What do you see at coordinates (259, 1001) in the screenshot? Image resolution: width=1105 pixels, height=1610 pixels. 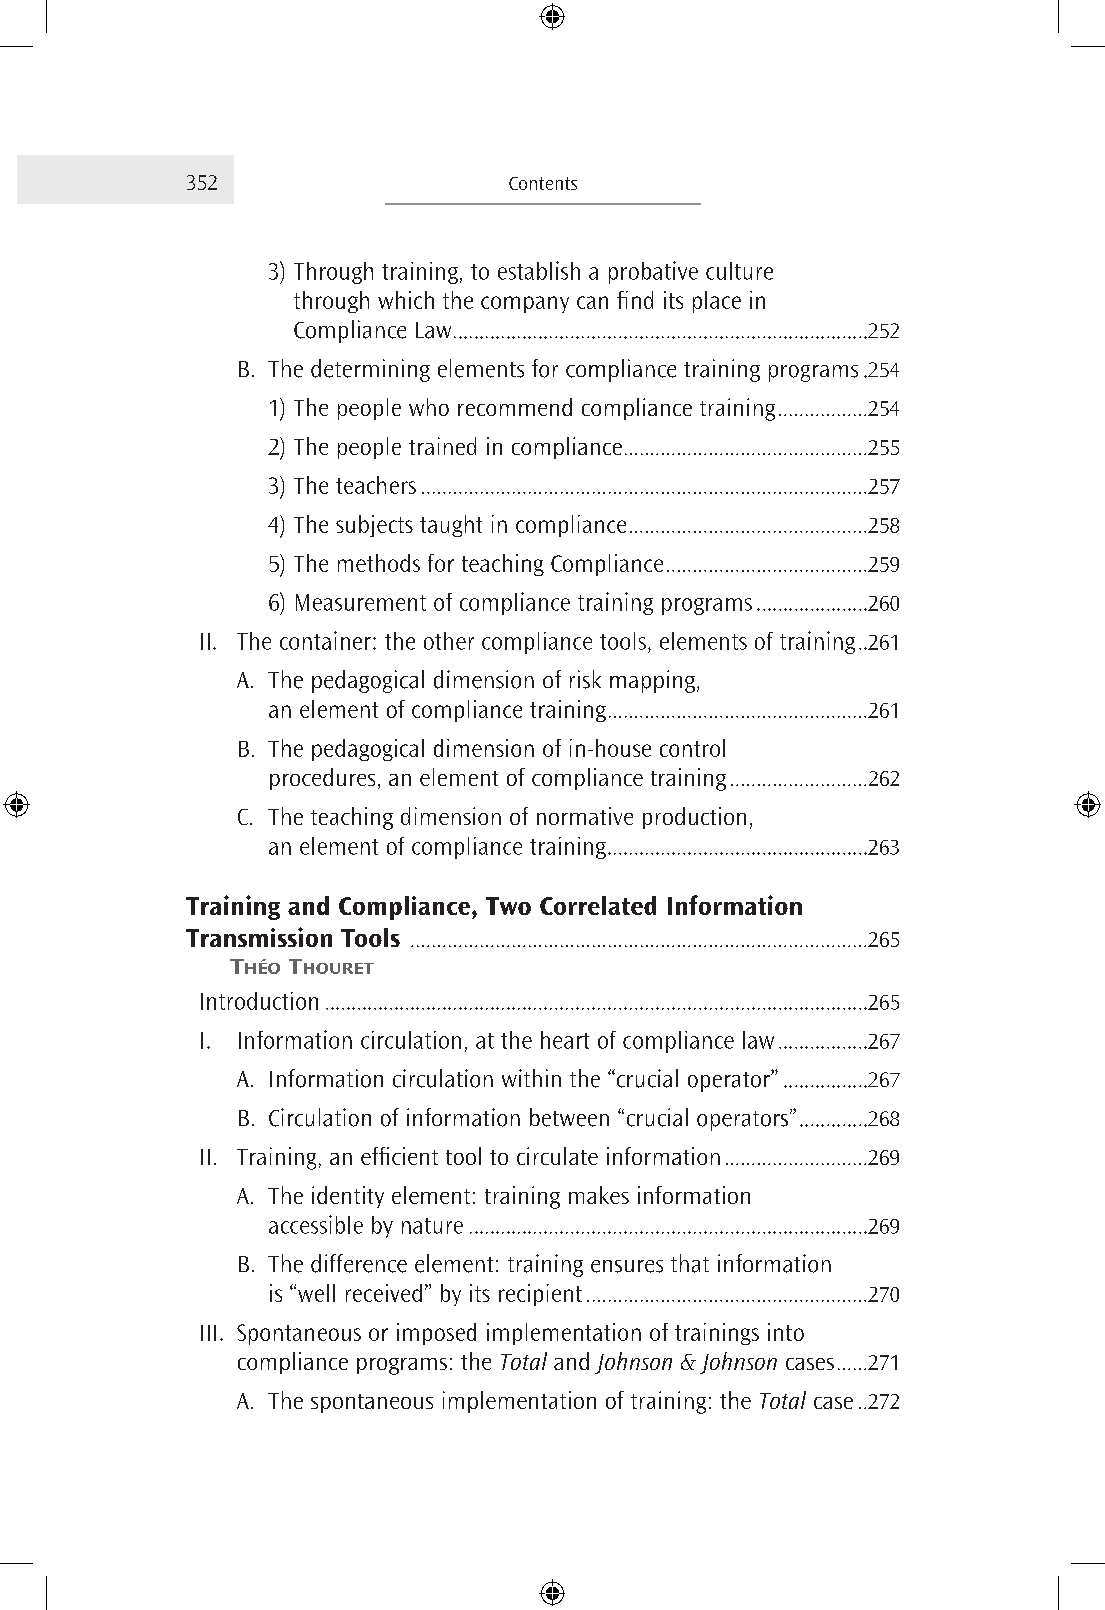 I see `Introduction` at bounding box center [259, 1001].
